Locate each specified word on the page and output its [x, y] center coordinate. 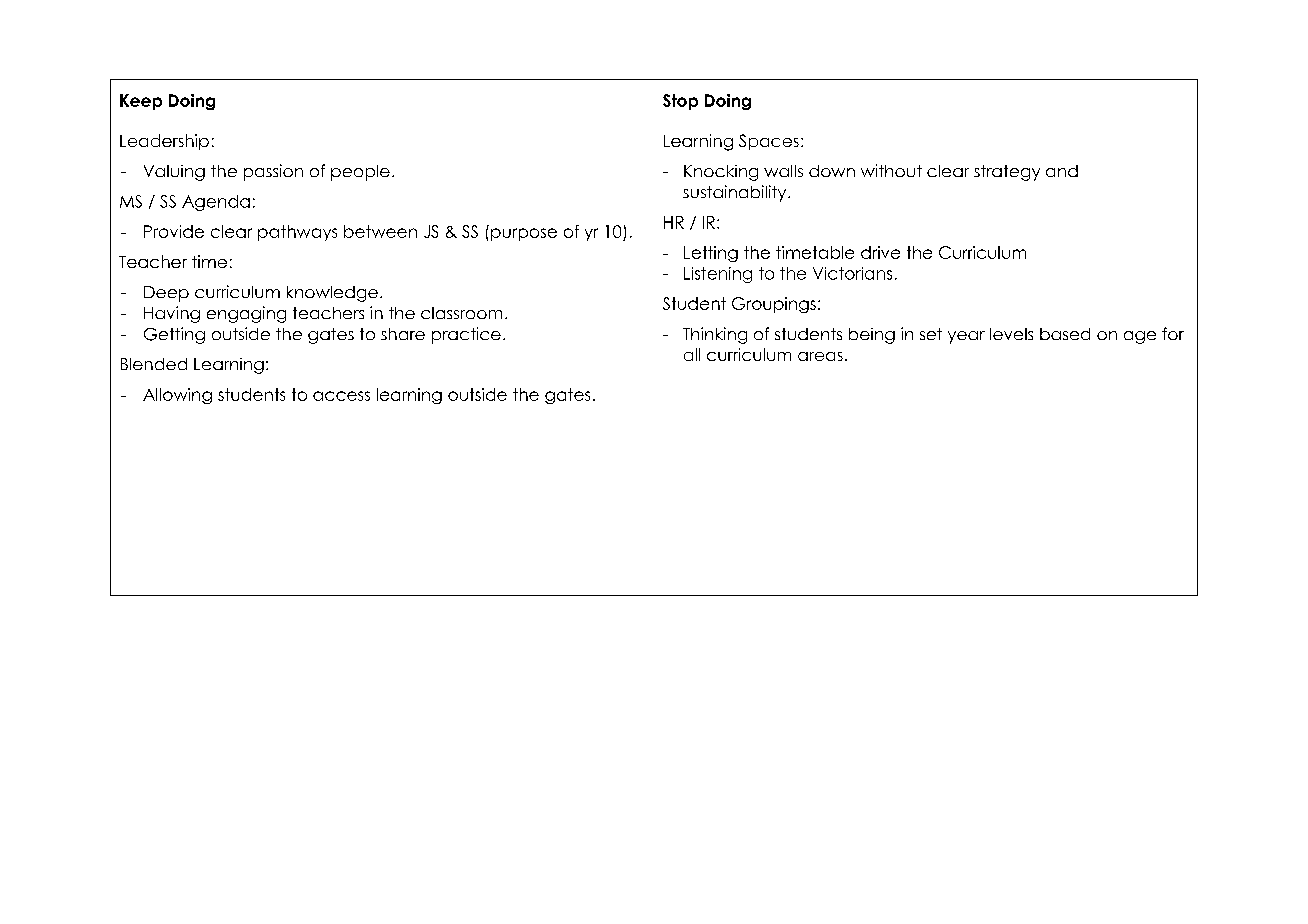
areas [820, 356]
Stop [680, 102]
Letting [711, 254]
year [966, 337]
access [341, 396]
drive [880, 252]
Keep [141, 102]
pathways [297, 233]
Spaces [769, 142]
